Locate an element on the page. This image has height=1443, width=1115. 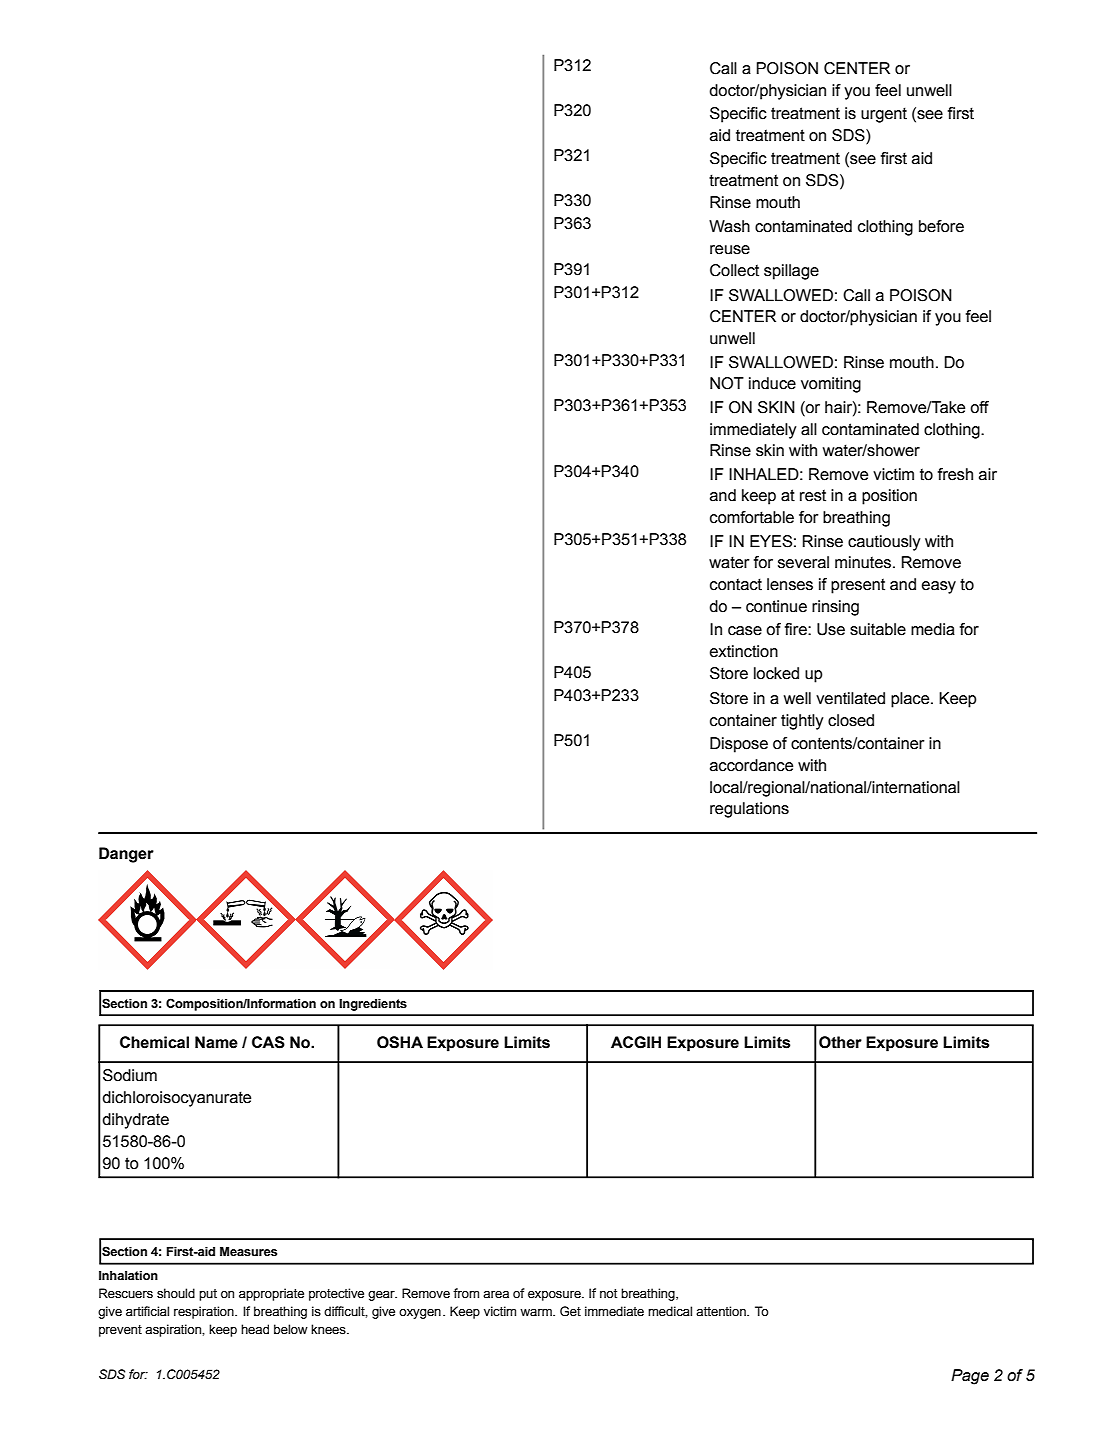
urgent is located at coordinates (884, 115).
